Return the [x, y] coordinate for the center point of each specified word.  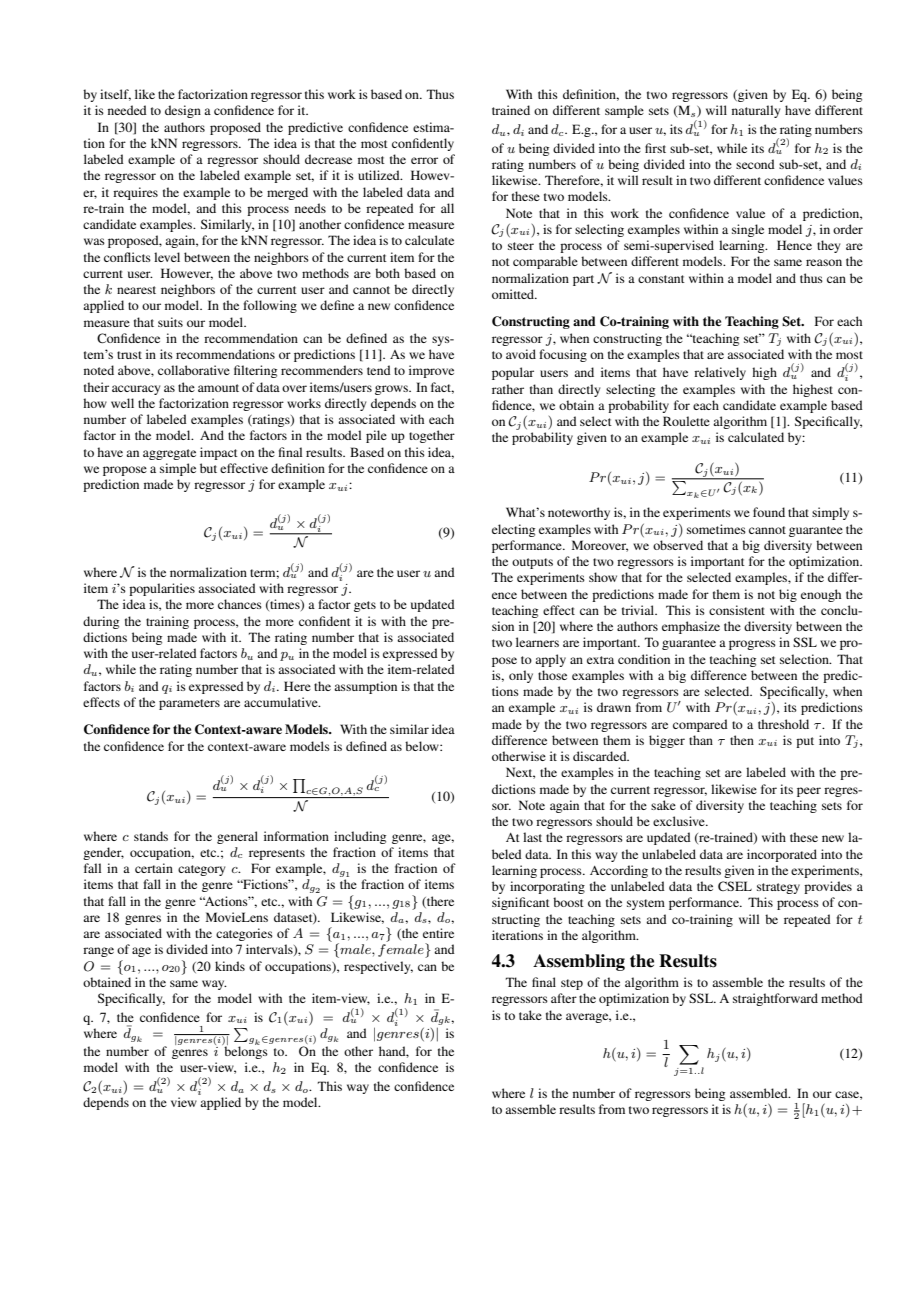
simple [178, 469]
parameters [189, 704]
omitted [514, 294]
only [521, 676]
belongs [245, 1051]
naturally [756, 111]
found [769, 512]
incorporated [782, 855]
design [183, 111]
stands [151, 836]
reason [824, 262]
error [424, 160]
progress [752, 645]
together [432, 436]
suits [170, 322]
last [532, 837]
